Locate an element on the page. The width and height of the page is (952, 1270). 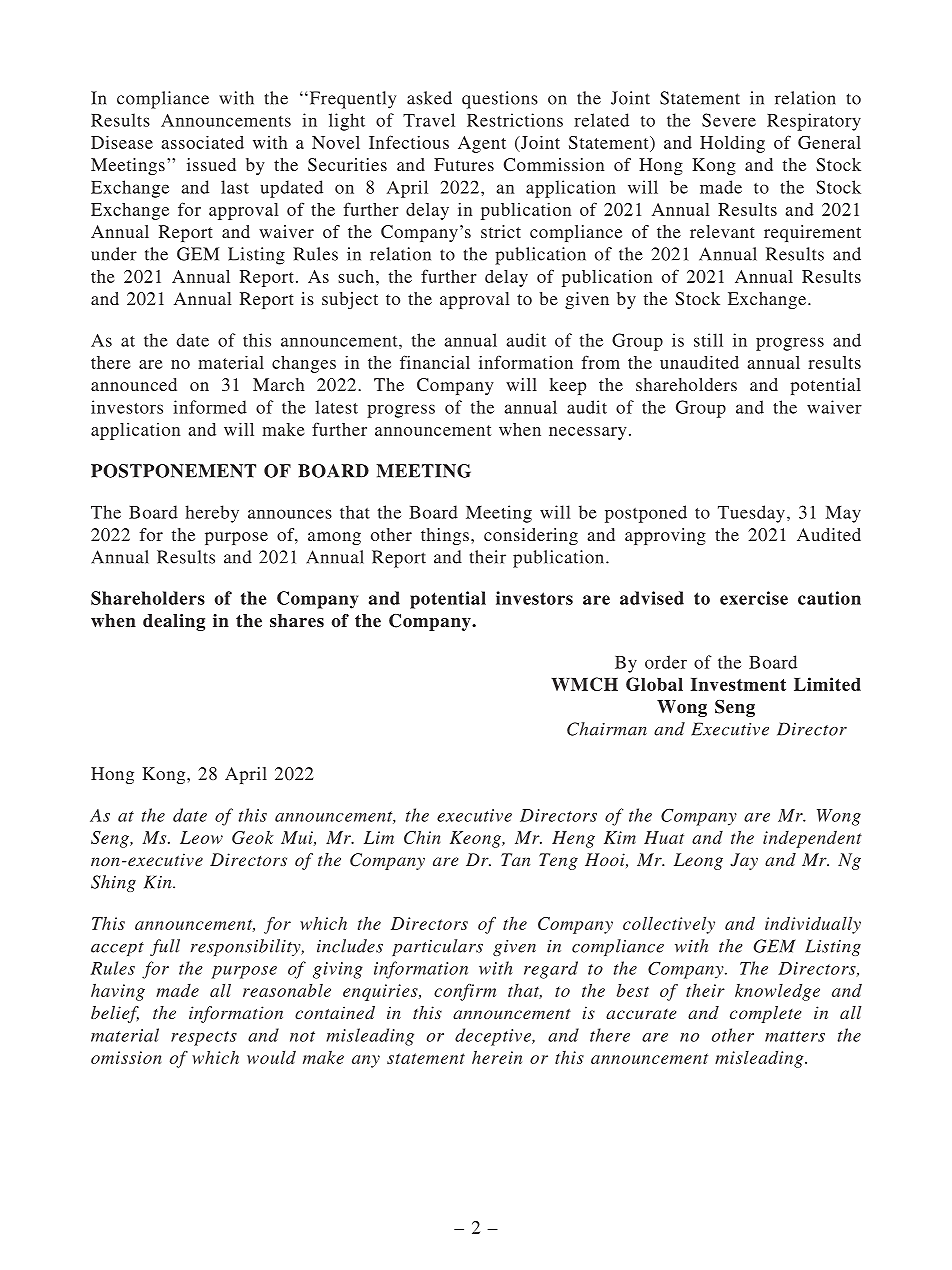
dealing is located at coordinates (174, 622).
